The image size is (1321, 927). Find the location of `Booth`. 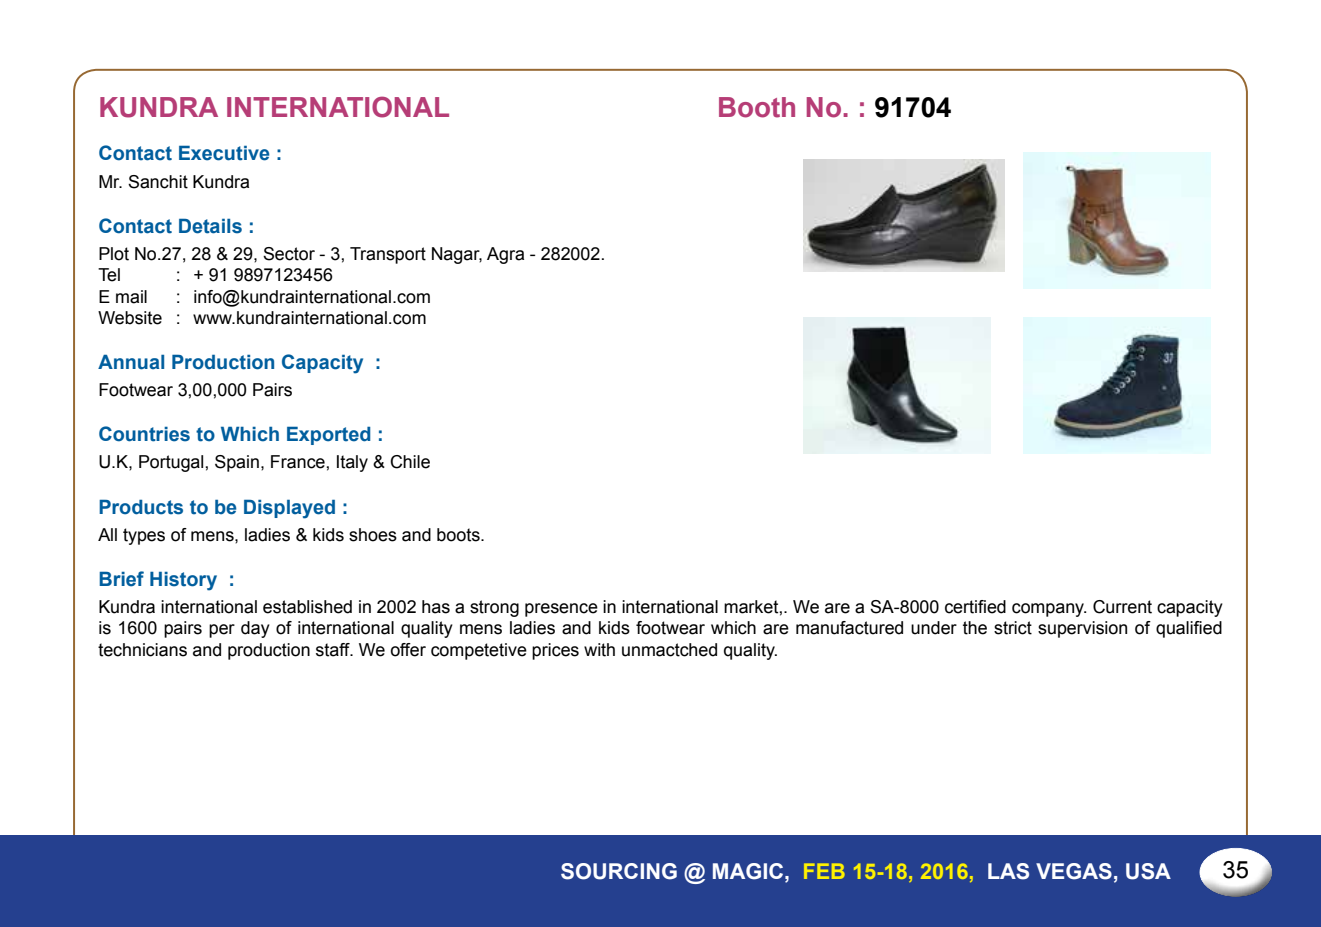

Booth is located at coordinates (757, 107).
